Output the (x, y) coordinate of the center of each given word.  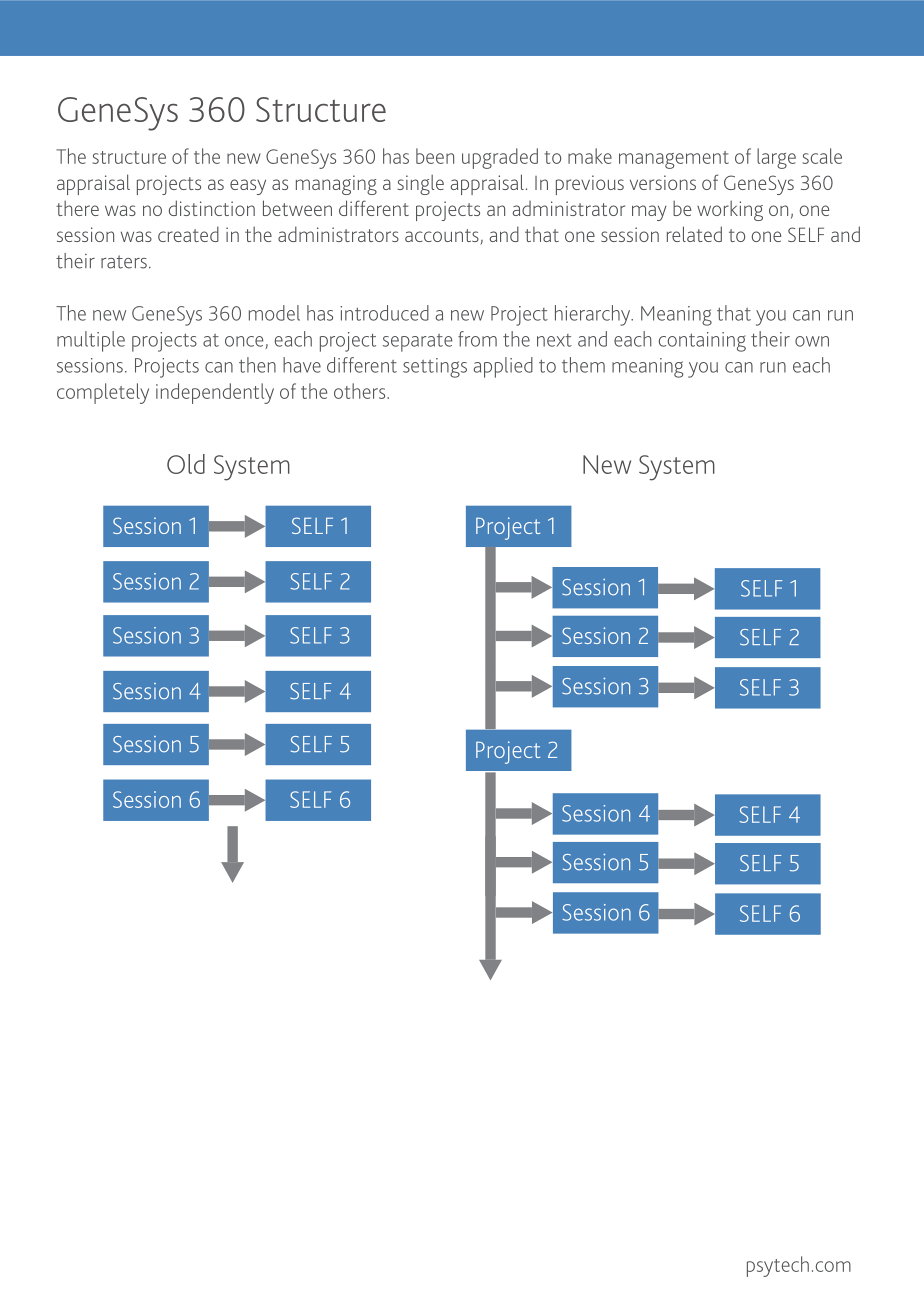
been (435, 156)
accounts (443, 237)
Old (186, 464)
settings (435, 368)
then (257, 365)
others (361, 391)
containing (702, 342)
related (694, 234)
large (776, 158)
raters (124, 262)
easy (248, 187)
